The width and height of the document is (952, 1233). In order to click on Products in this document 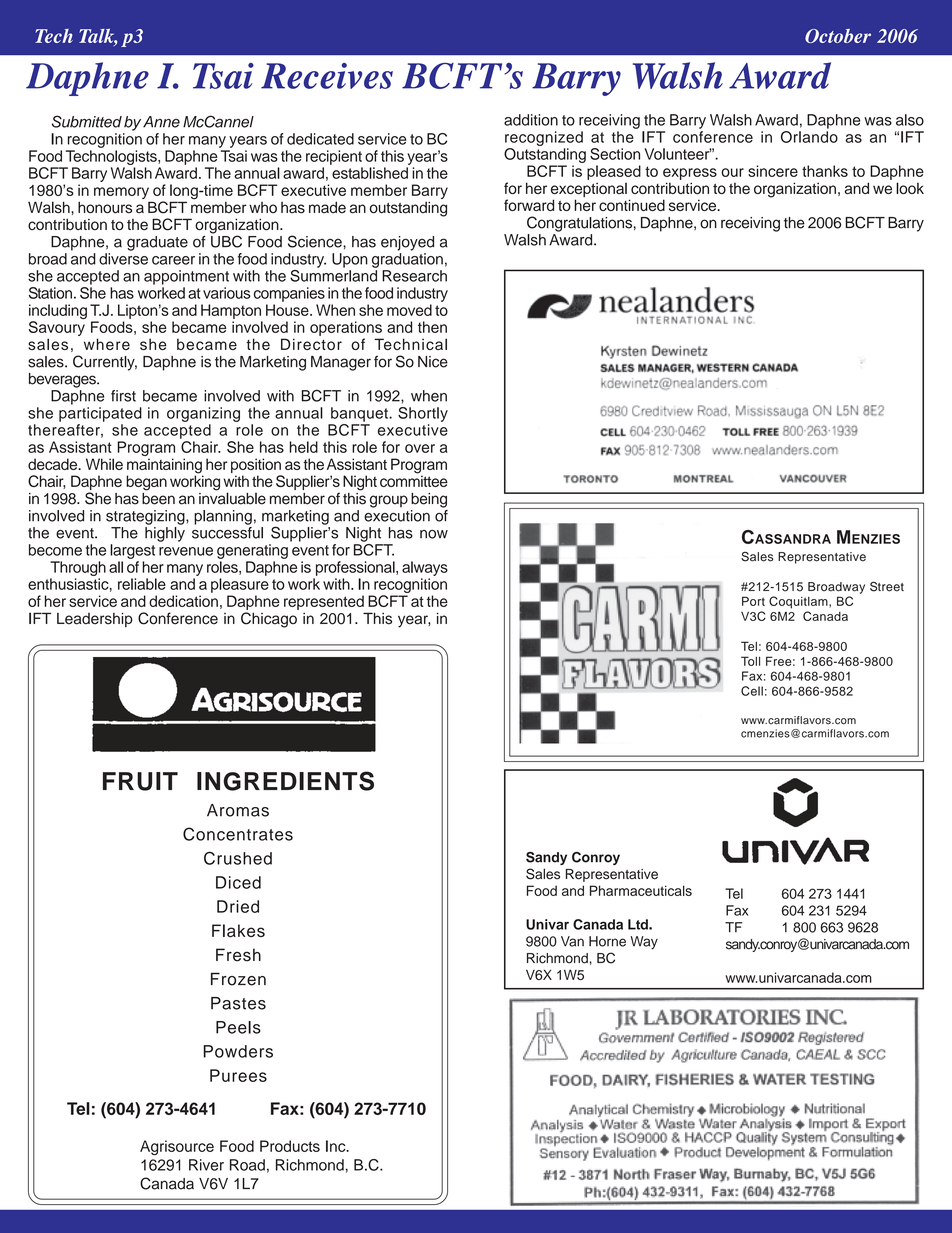, I will do `click(290, 1146)`.
